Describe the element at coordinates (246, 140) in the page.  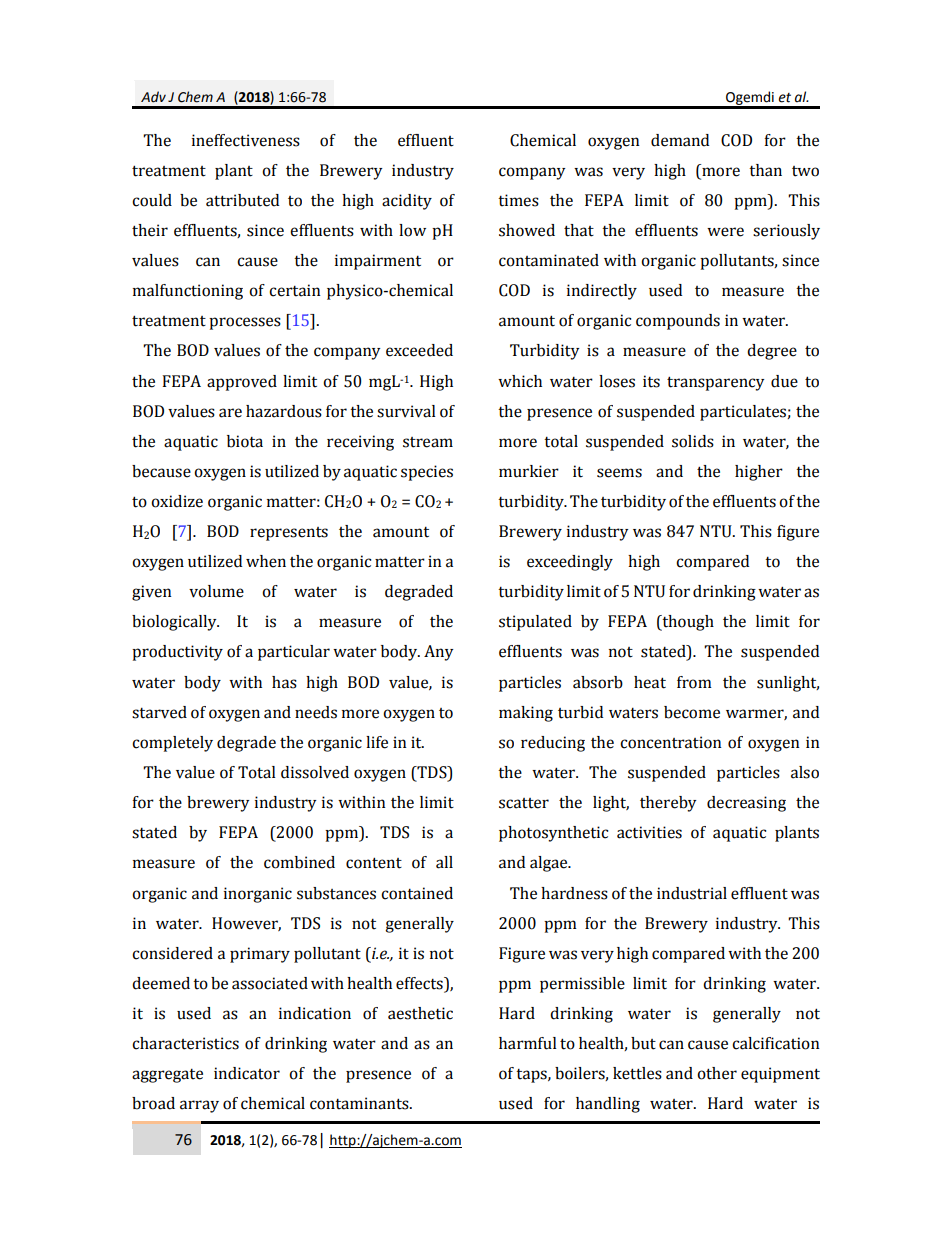
I see `ineffectiveness` at that location.
